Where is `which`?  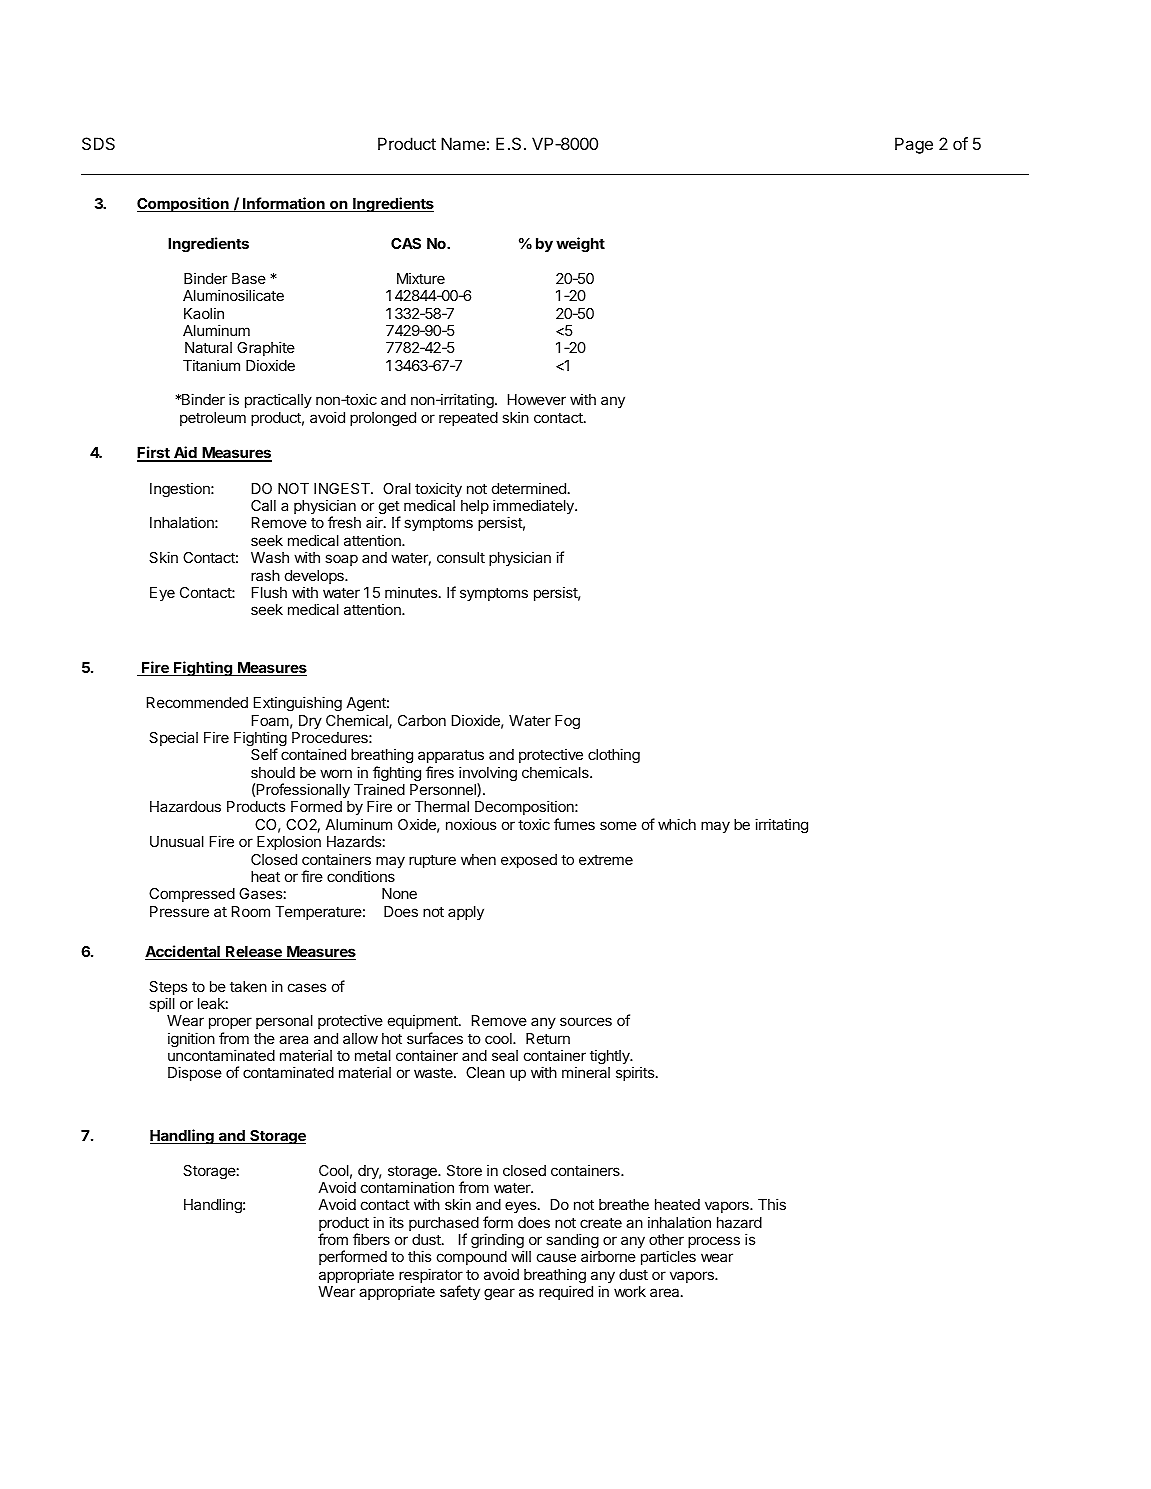
which is located at coordinates (677, 824).
